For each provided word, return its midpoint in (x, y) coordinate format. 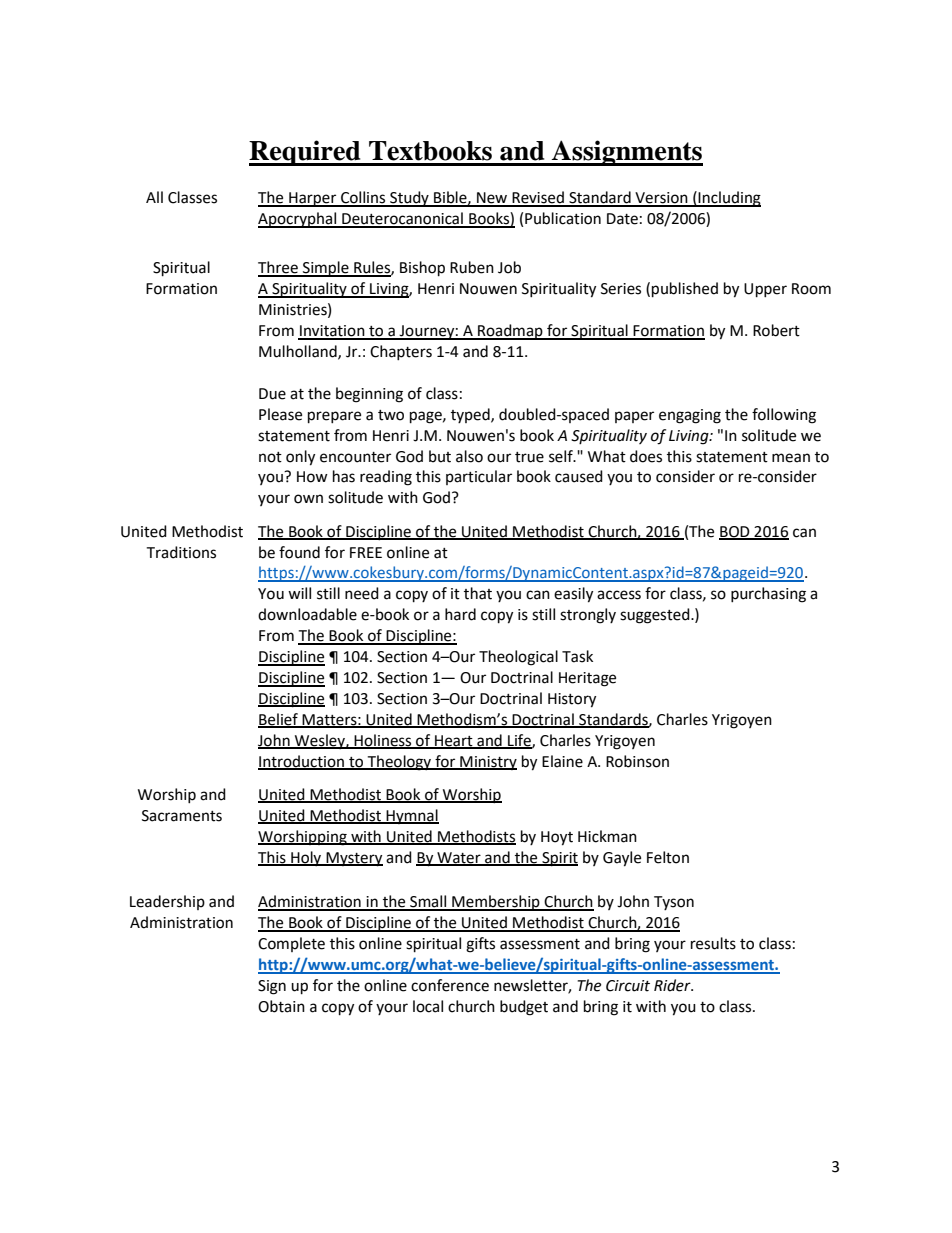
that (478, 593)
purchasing (768, 595)
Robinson (637, 761)
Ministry (487, 763)
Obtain (281, 1006)
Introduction (302, 762)
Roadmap (510, 332)
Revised (538, 198)
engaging (690, 416)
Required (306, 153)
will (299, 593)
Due (272, 394)
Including (729, 199)
